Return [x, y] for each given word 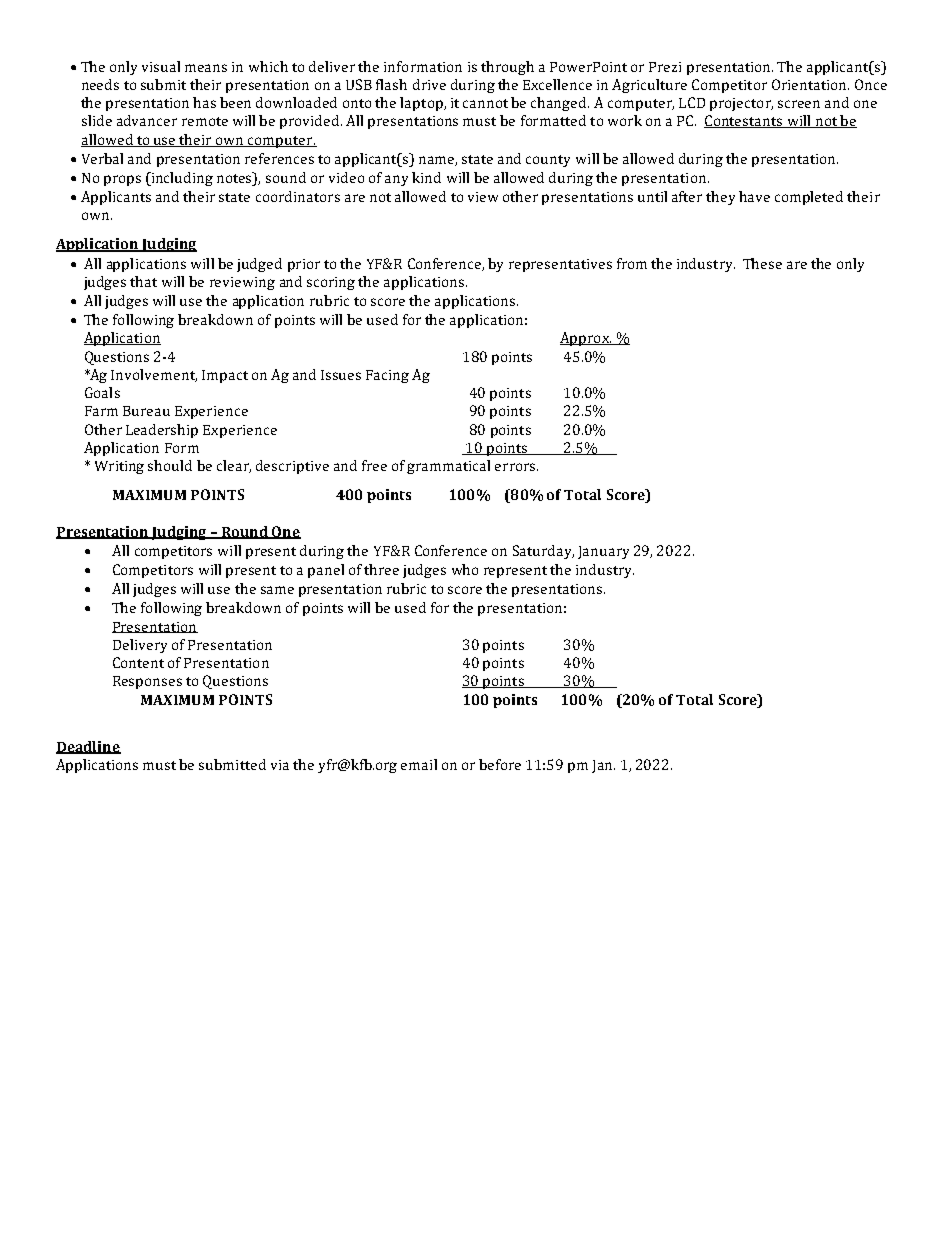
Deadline [88, 747]
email [419, 764]
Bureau [146, 411]
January [603, 552]
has [204, 102]
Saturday [543, 552]
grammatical [448, 467]
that [143, 281]
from [632, 263]
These [762, 263]
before [500, 764]
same [277, 590]
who [465, 569]
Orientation [810, 84]
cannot [485, 103]
